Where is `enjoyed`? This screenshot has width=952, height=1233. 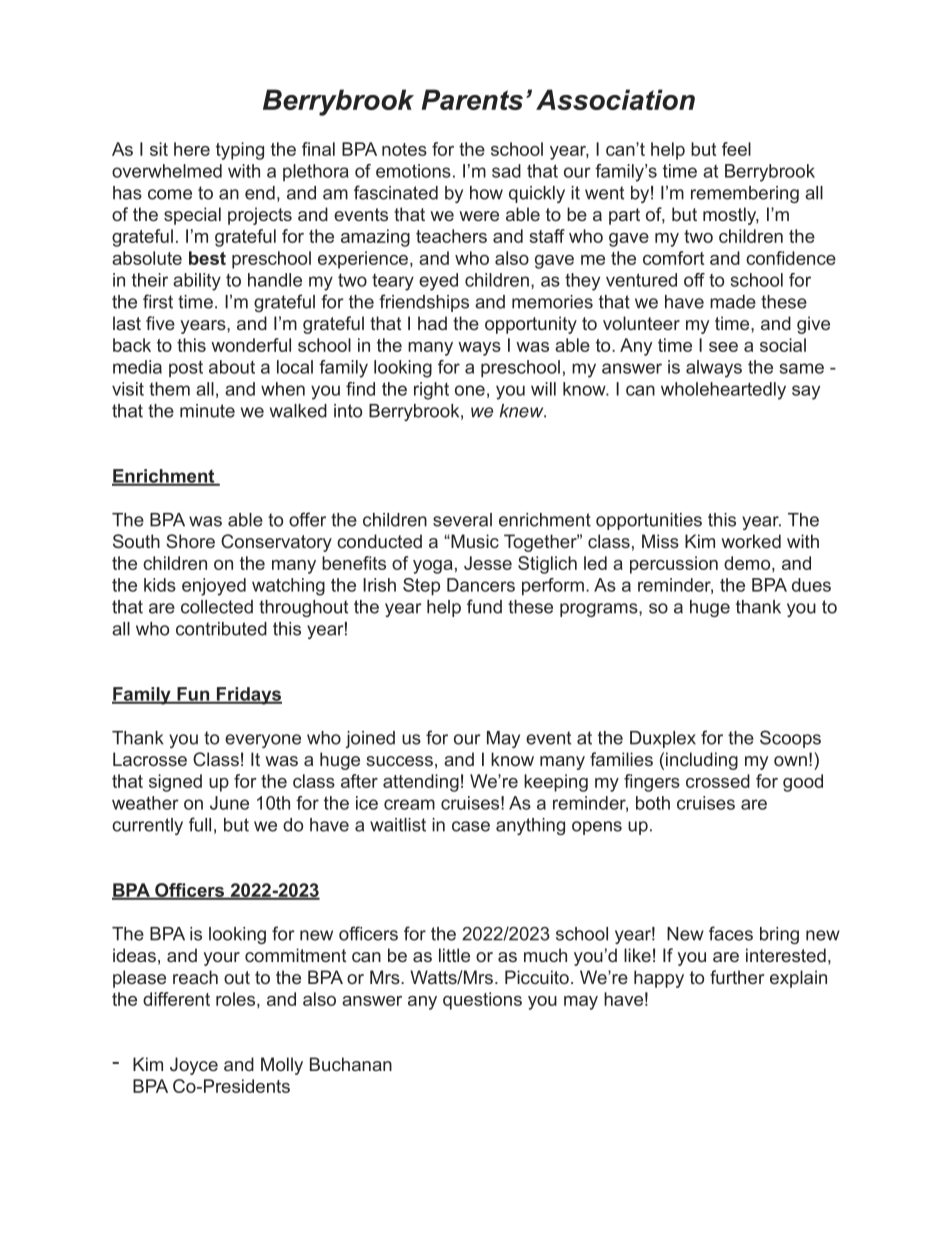 enjoyed is located at coordinates (214, 587).
